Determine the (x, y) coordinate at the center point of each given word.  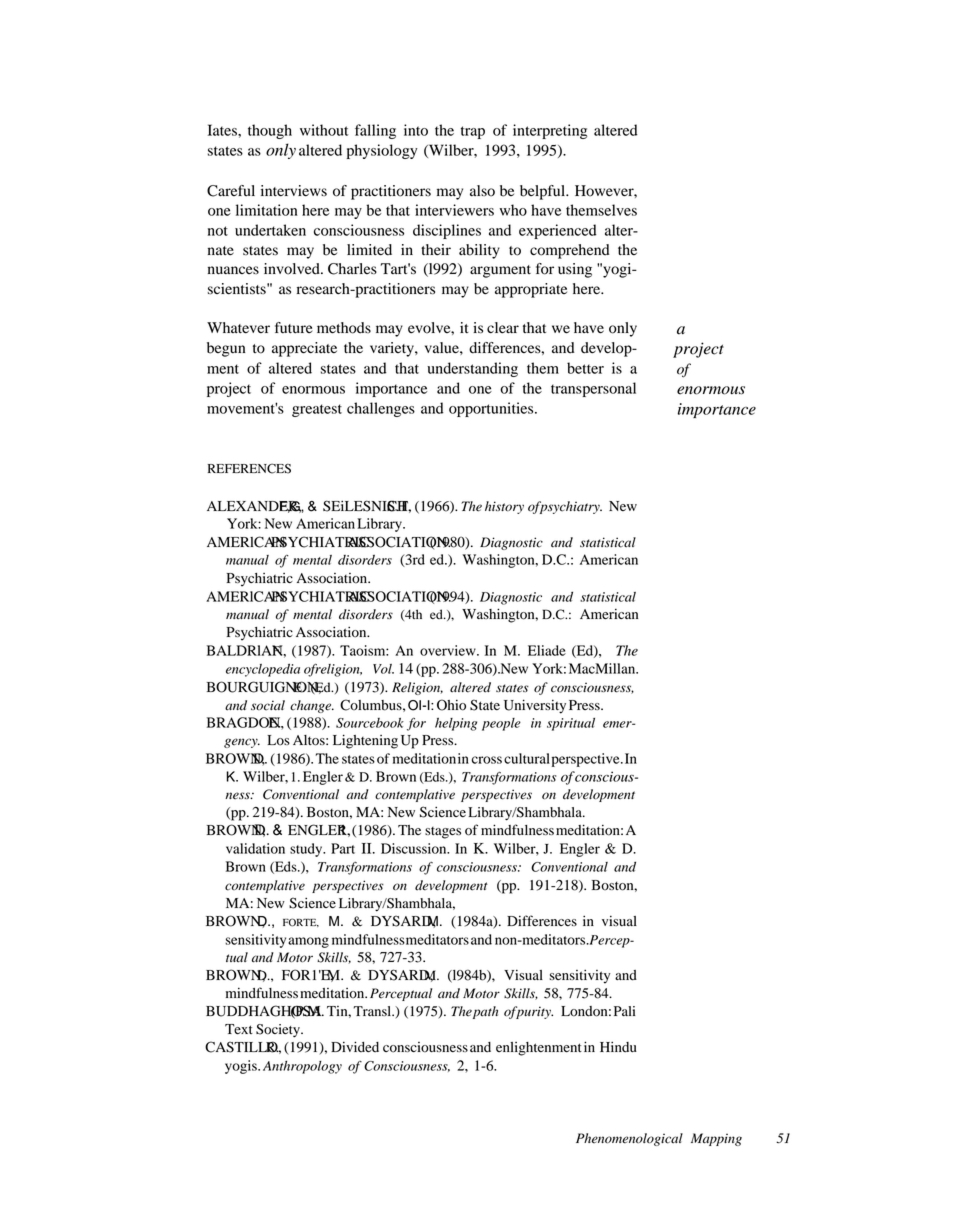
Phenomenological (629, 1139)
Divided (355, 1047)
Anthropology (302, 1067)
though (270, 131)
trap (473, 132)
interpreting (550, 131)
